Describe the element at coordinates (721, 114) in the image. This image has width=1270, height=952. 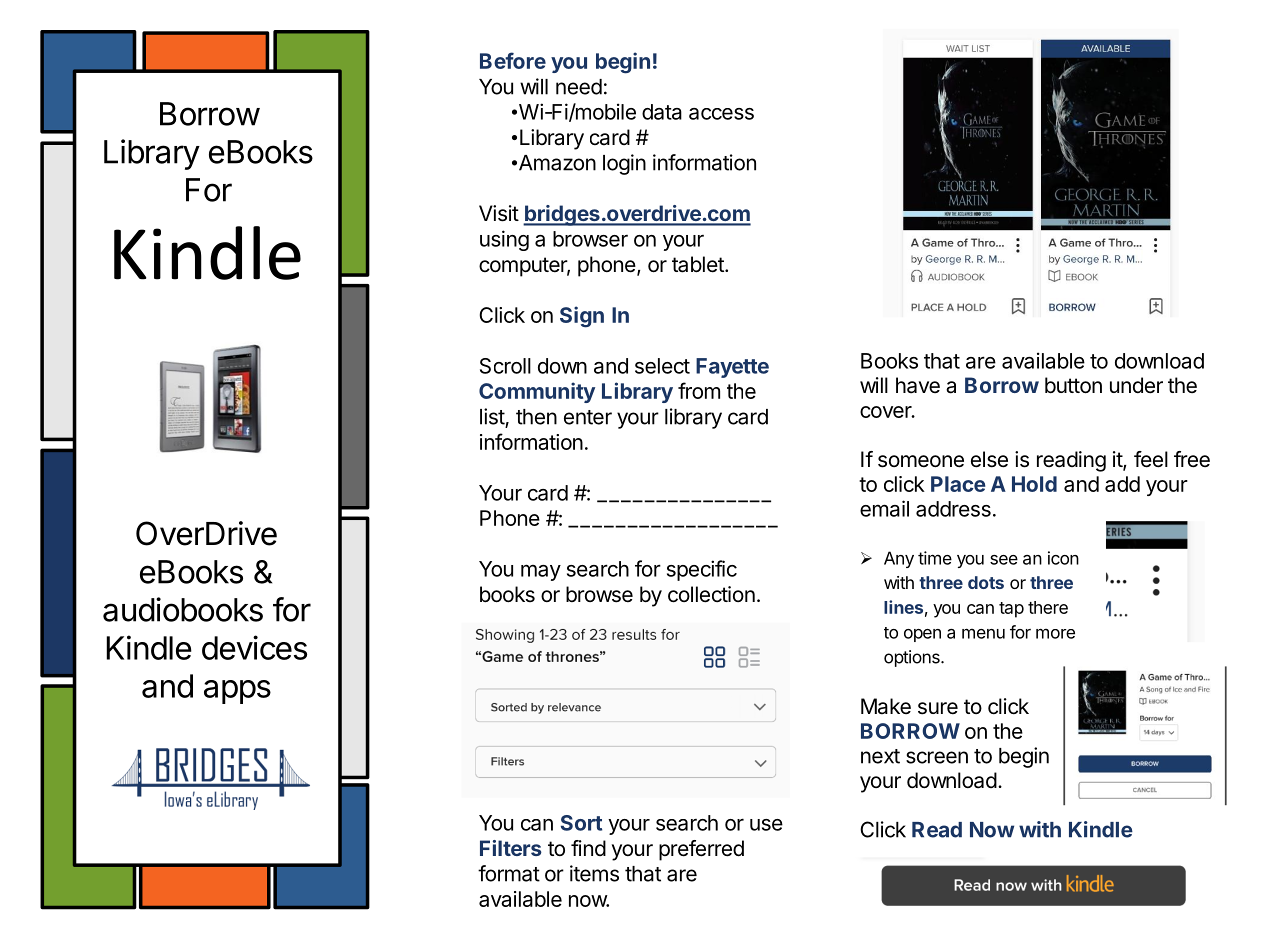
I see `access` at that location.
